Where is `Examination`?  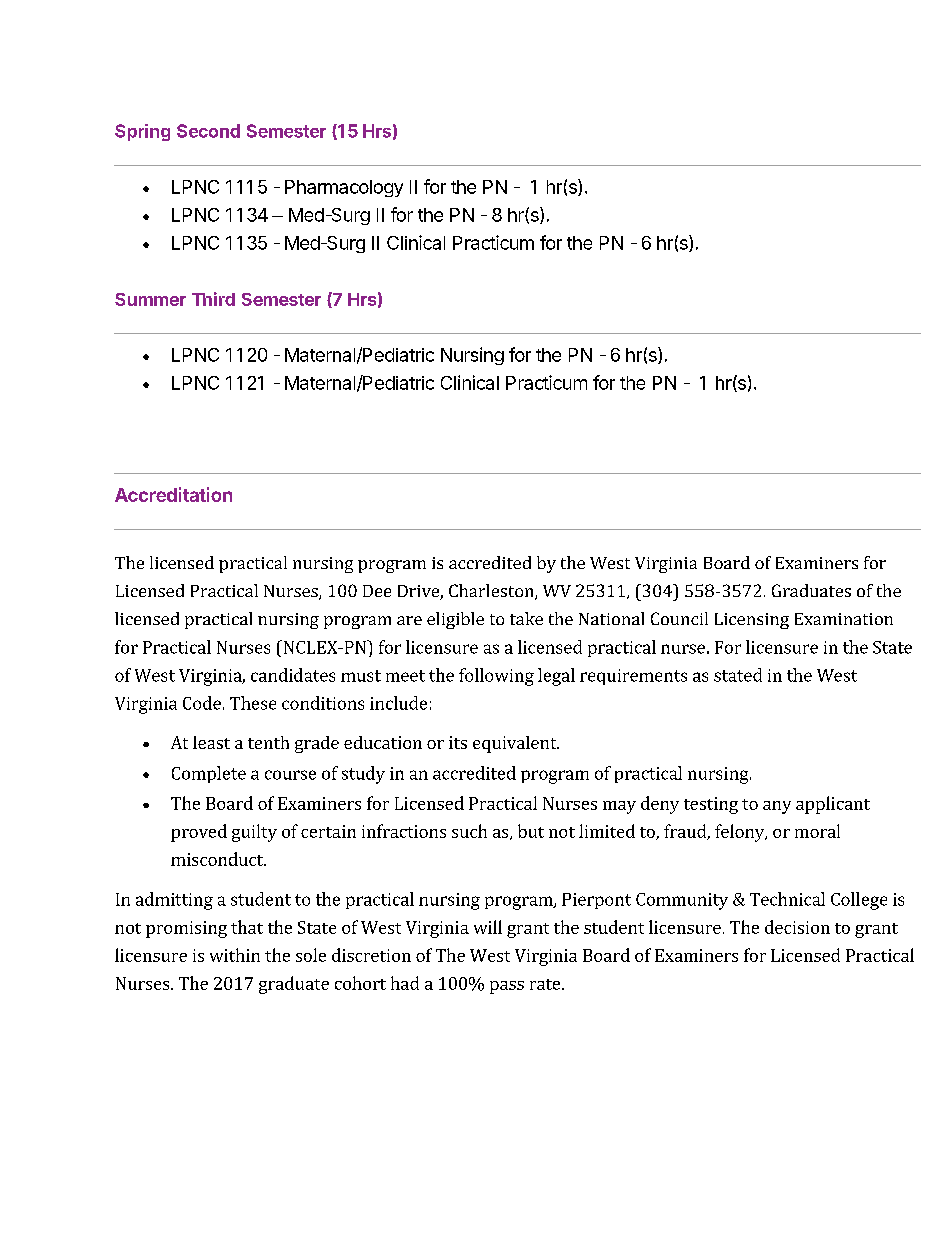 Examination is located at coordinates (844, 619).
